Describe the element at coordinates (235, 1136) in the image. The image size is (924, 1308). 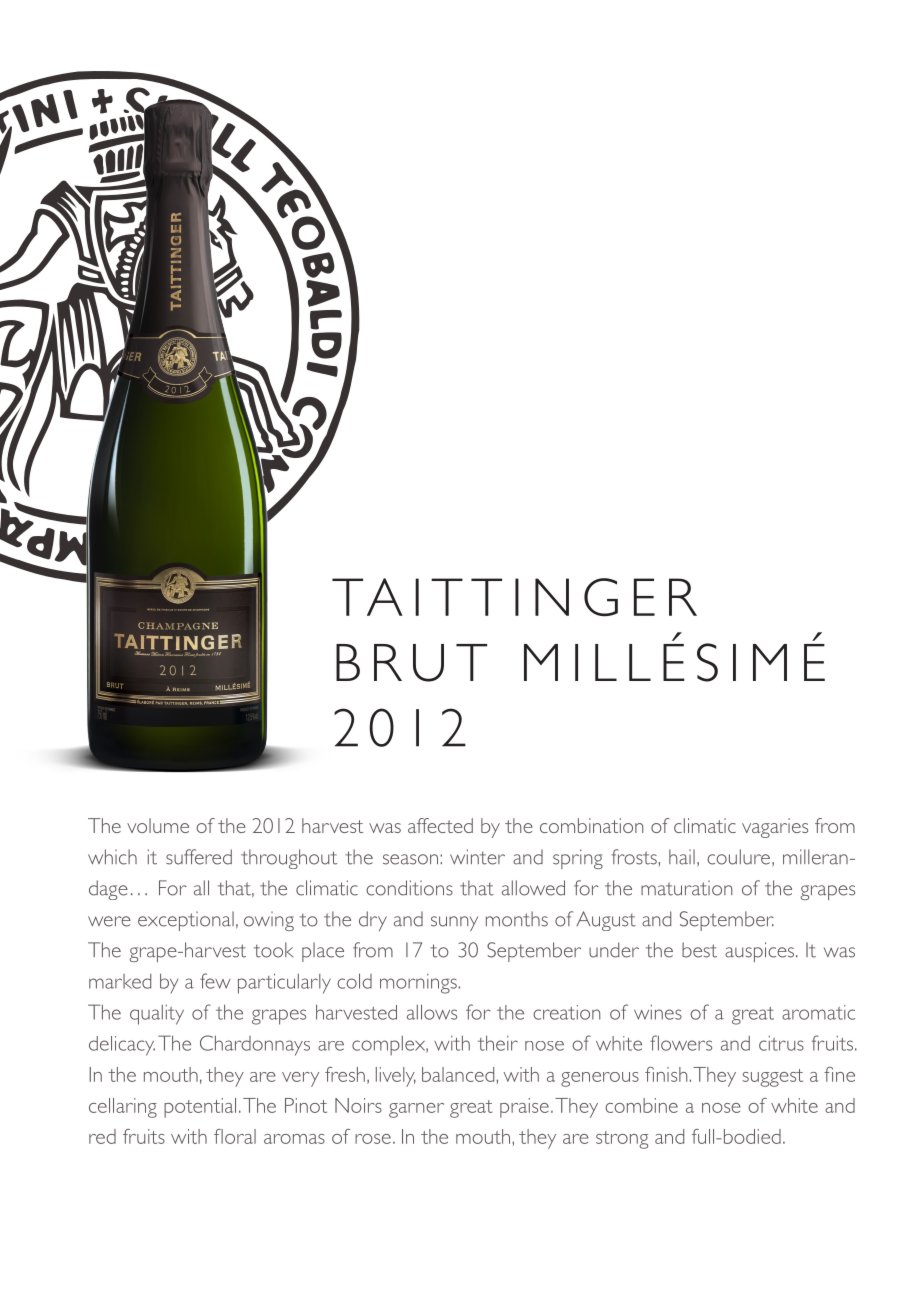
I see `floral` at that location.
